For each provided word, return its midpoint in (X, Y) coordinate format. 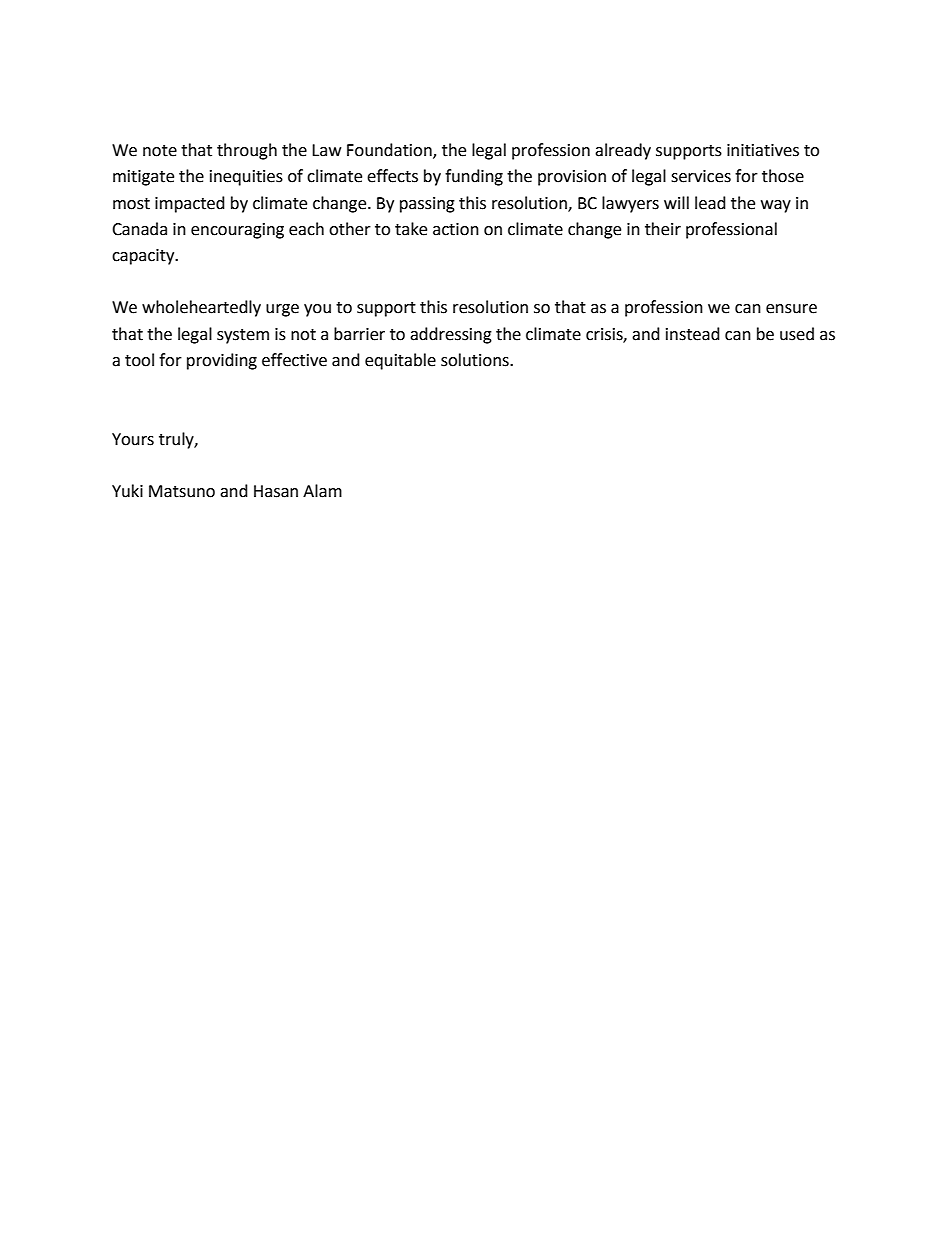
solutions (476, 360)
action (456, 229)
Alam (322, 491)
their (663, 229)
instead (693, 334)
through (247, 151)
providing (222, 361)
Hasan (276, 491)
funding (474, 177)
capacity (144, 257)
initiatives (763, 150)
